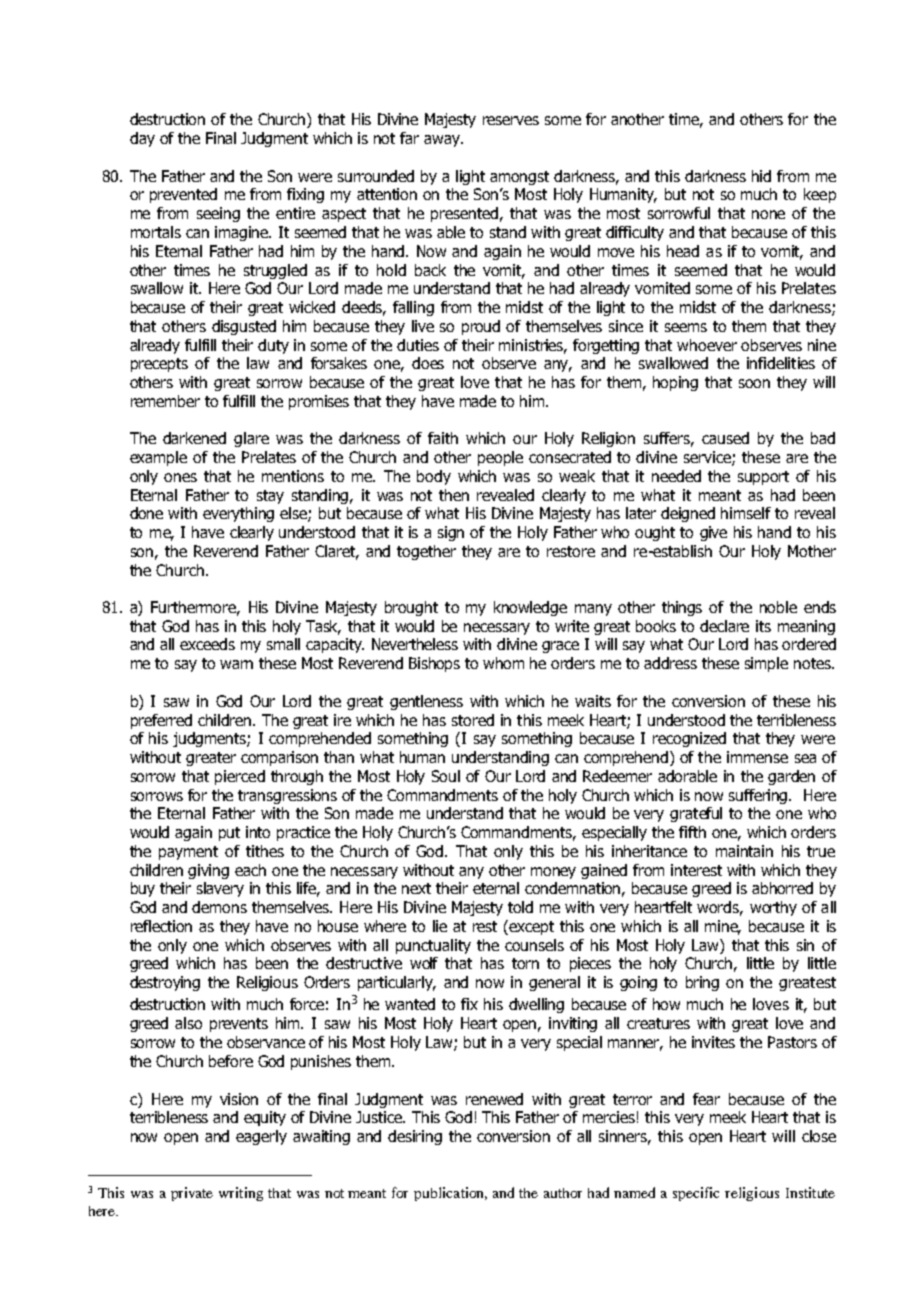 The image size is (924, 1308). Describe the element at coordinates (451, 533) in the screenshot. I see `sign` at that location.
